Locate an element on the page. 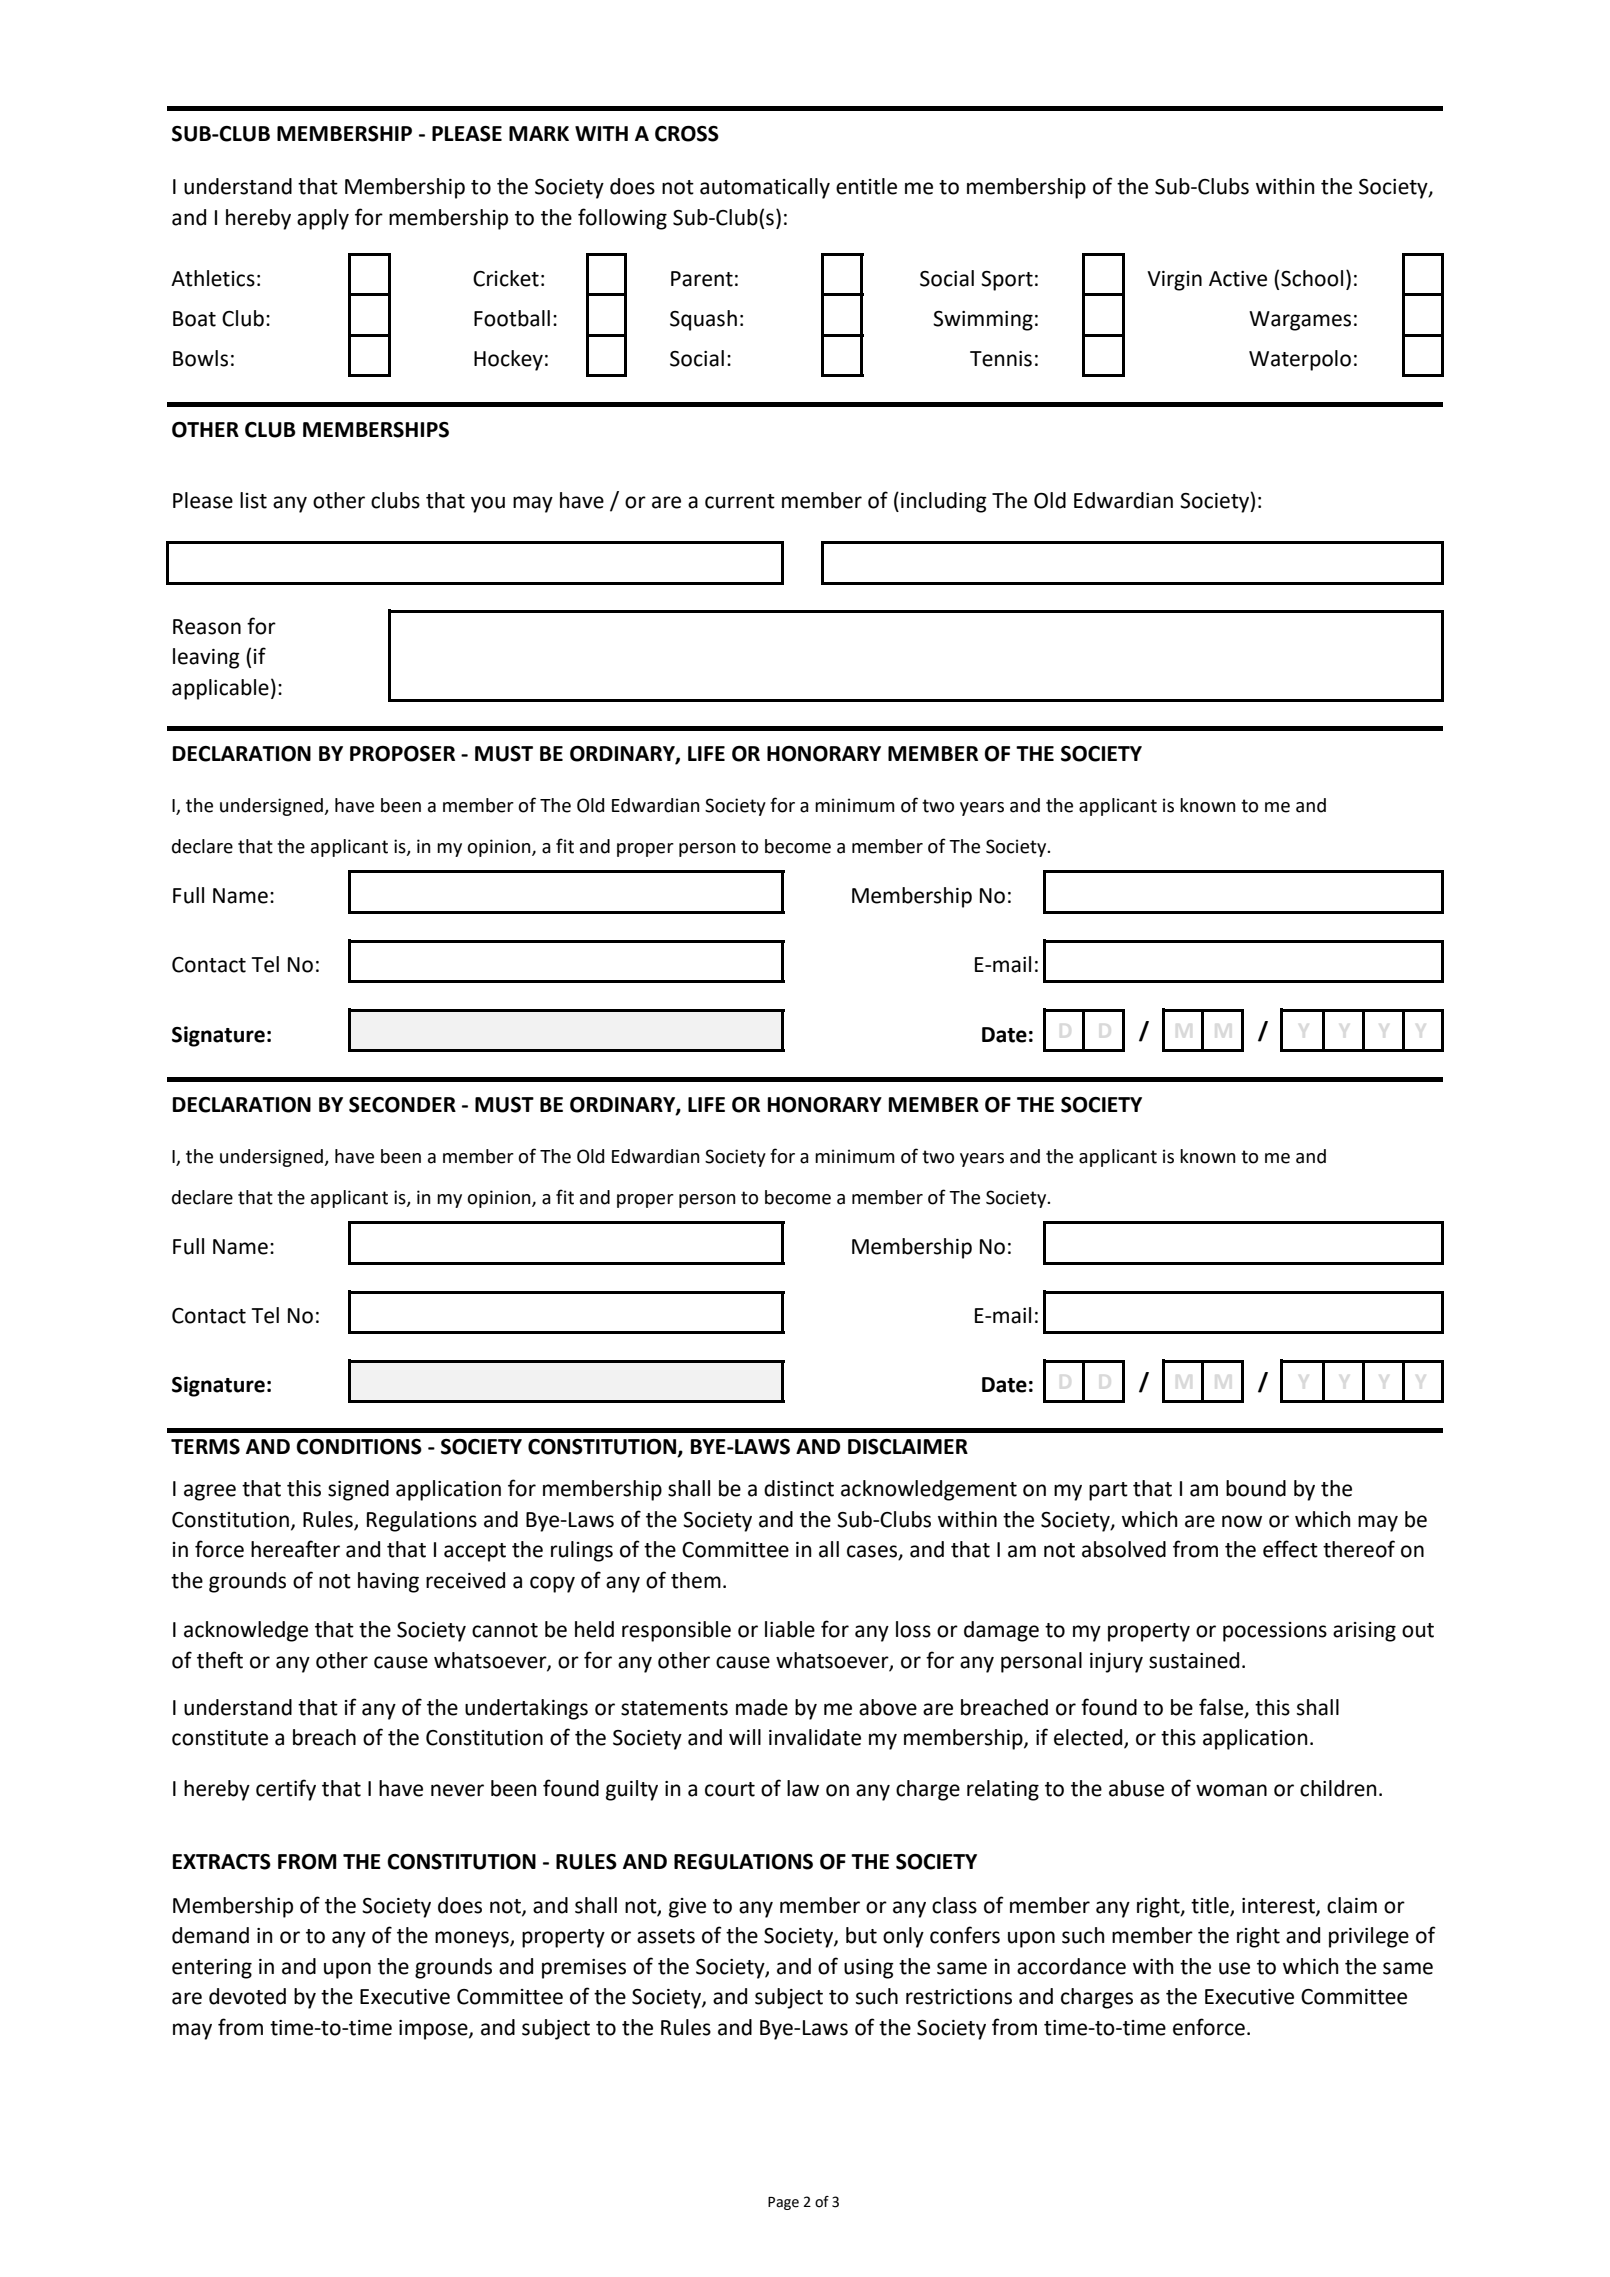 The width and height of the image is (1610, 2277). Active is located at coordinates (1238, 279).
